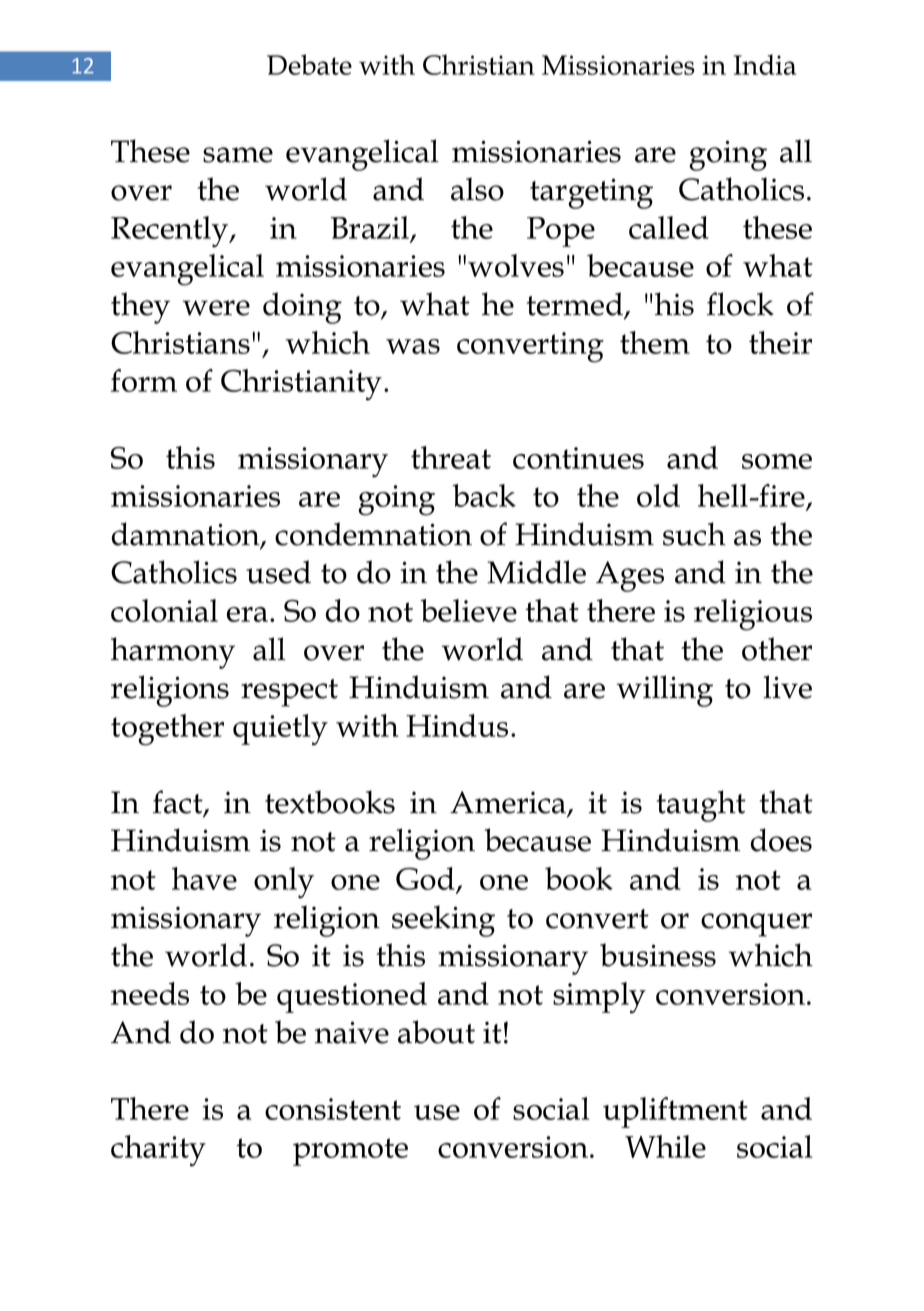  What do you see at coordinates (468, 610) in the page?
I see `believe` at bounding box center [468, 610].
